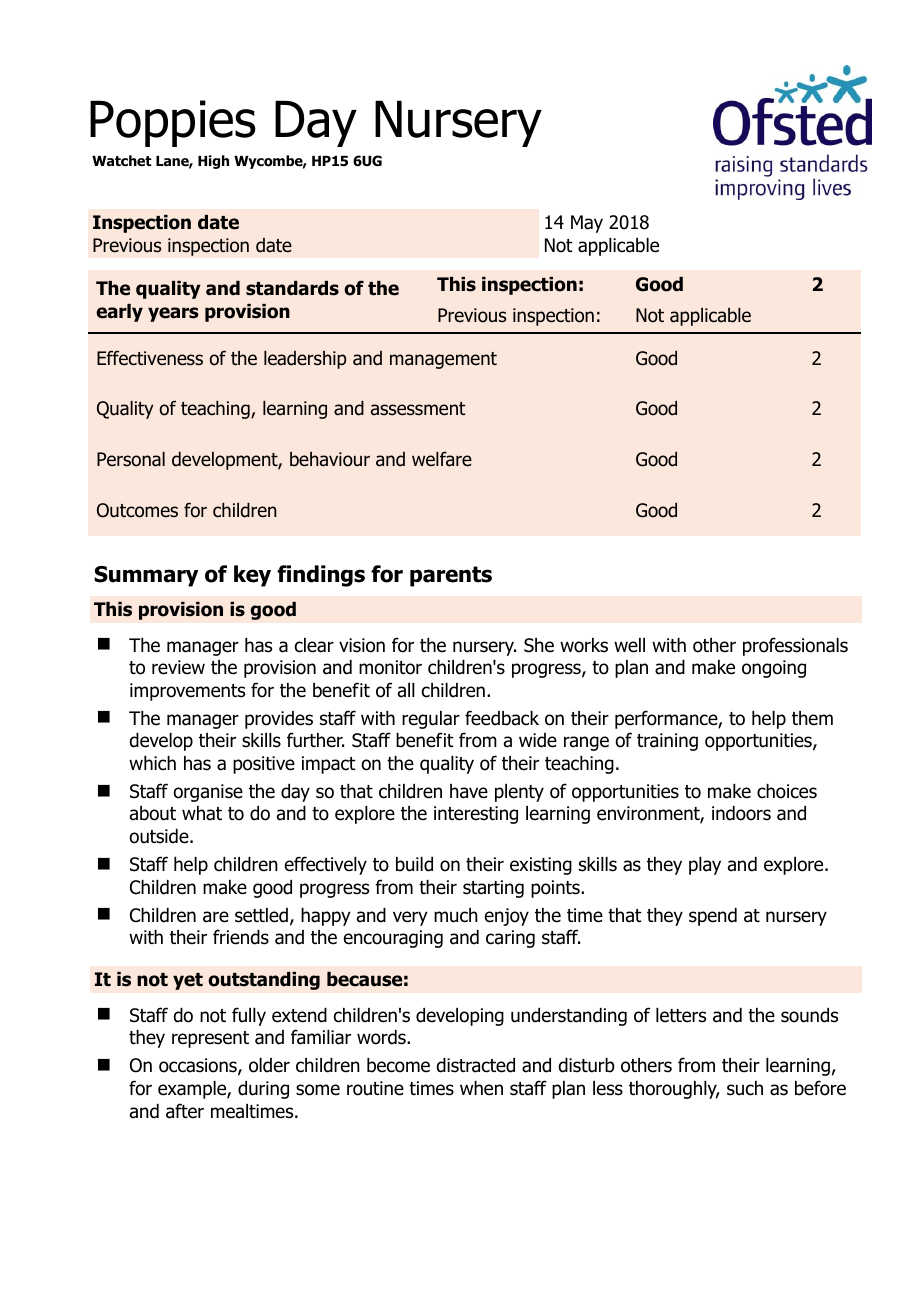 This screenshot has width=924, height=1308. I want to click on review, so click(178, 667).
